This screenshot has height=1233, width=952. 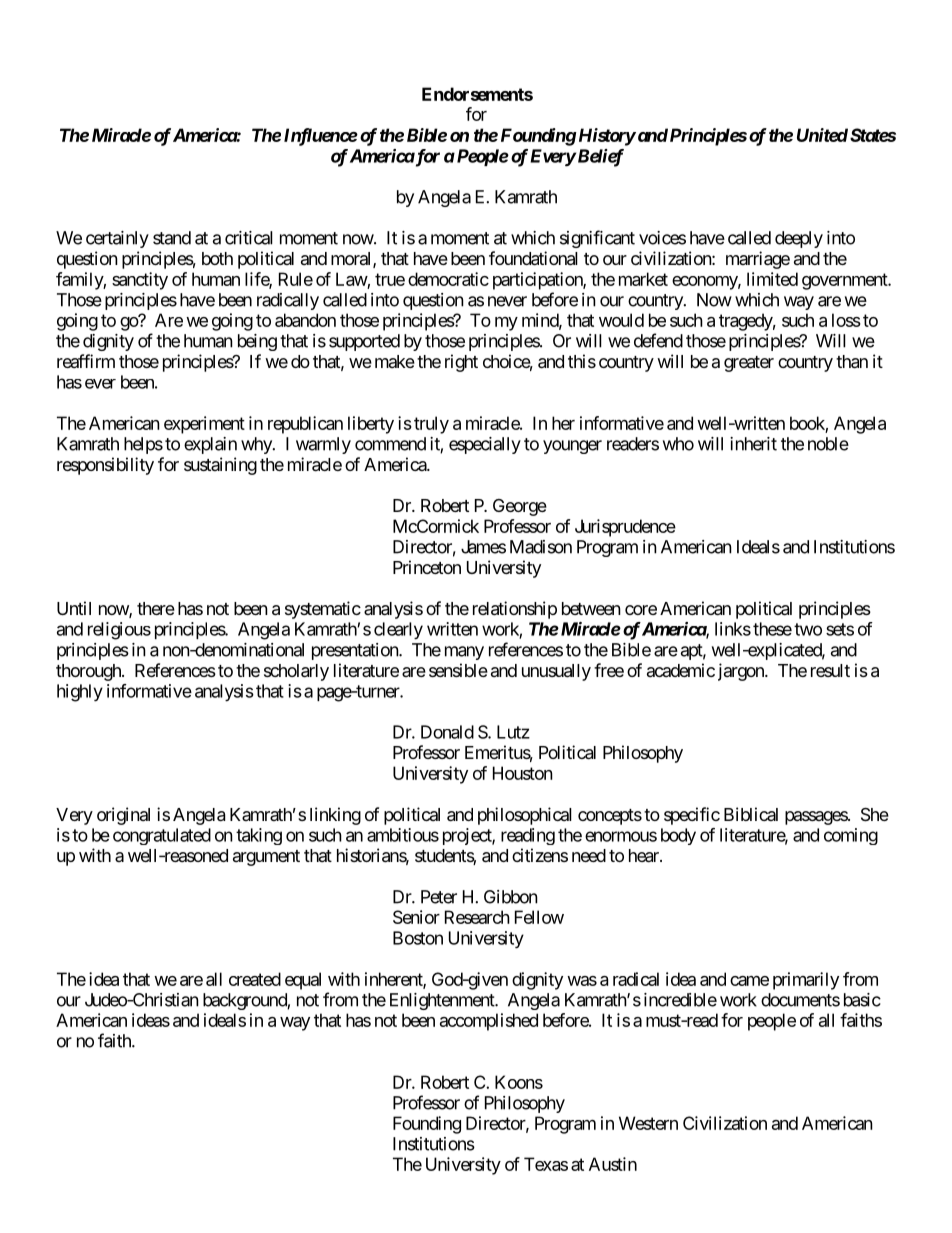 I want to click on foundational, so click(x=533, y=258).
